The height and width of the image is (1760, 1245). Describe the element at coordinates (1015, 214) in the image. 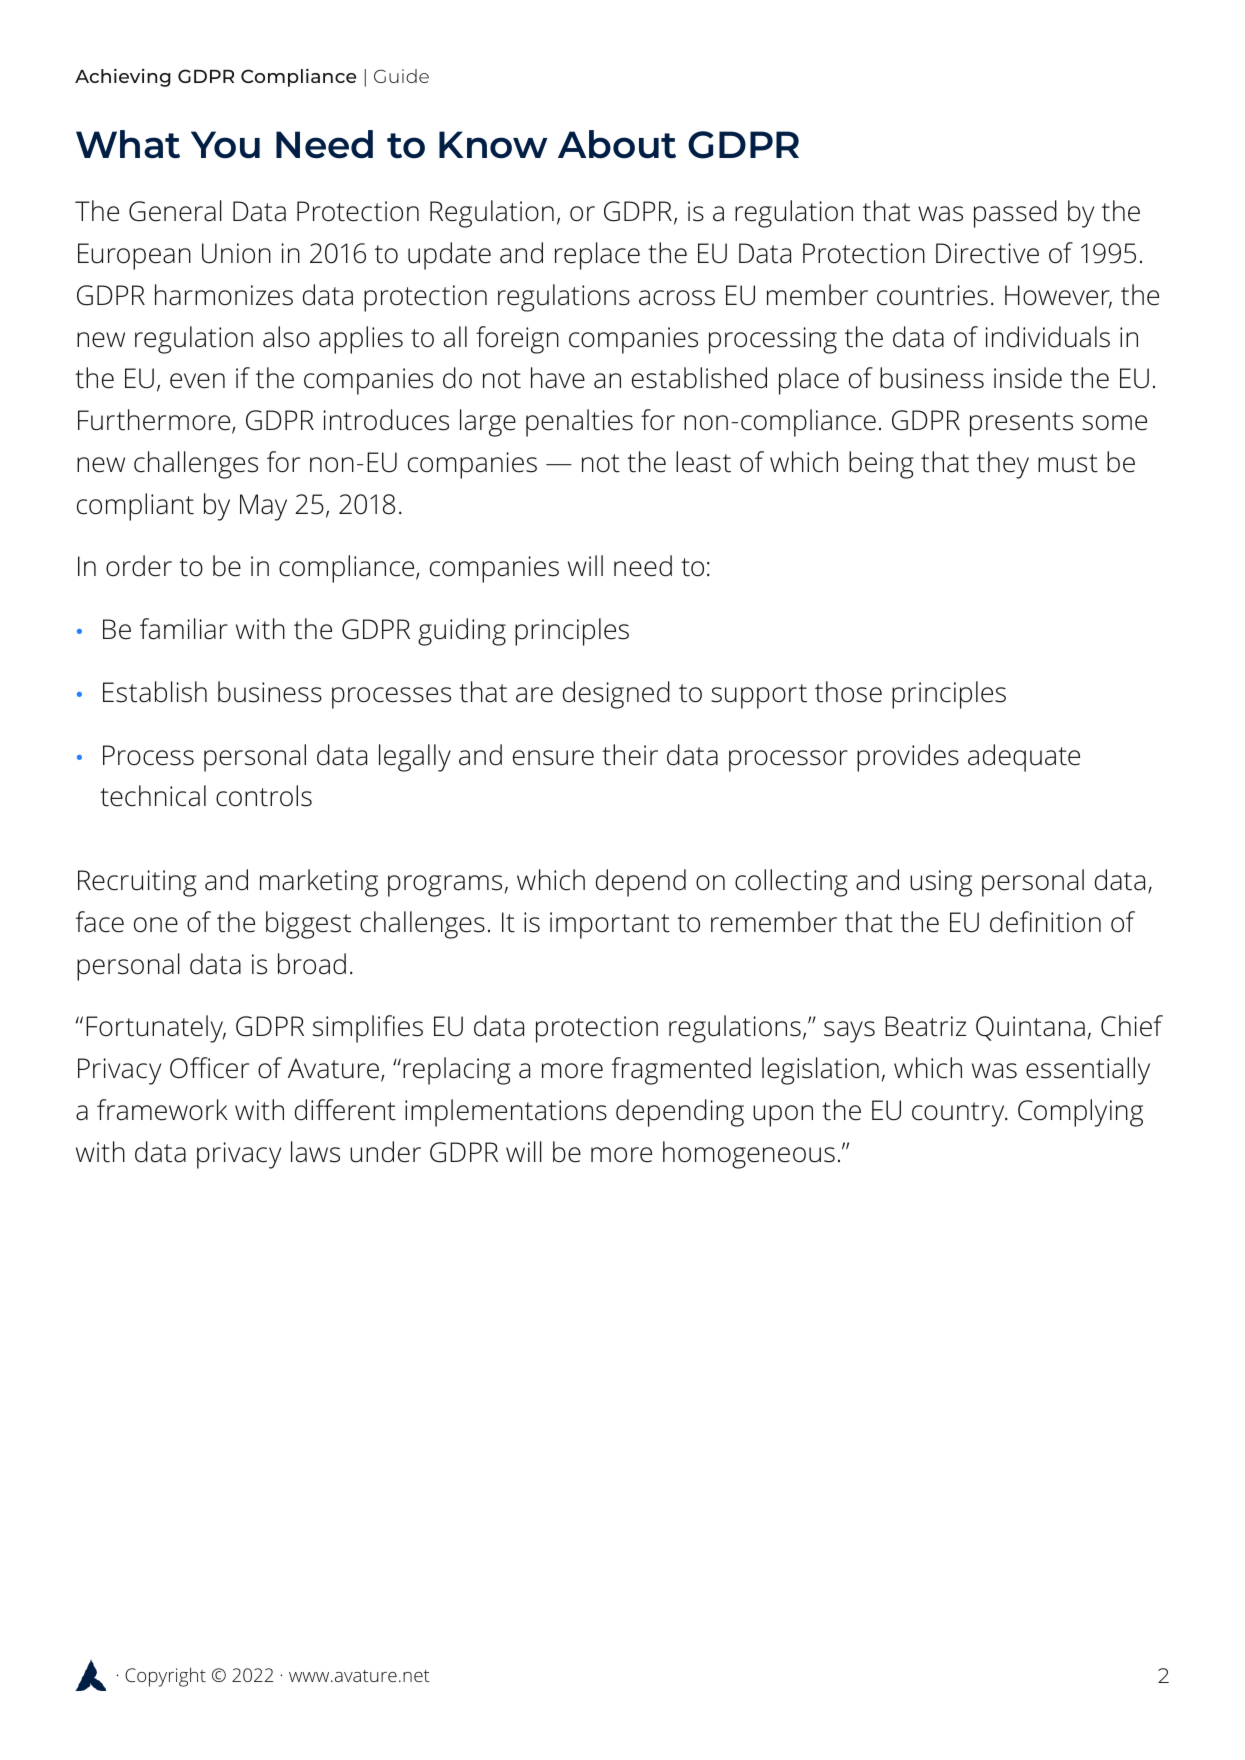

I see `passed` at that location.
